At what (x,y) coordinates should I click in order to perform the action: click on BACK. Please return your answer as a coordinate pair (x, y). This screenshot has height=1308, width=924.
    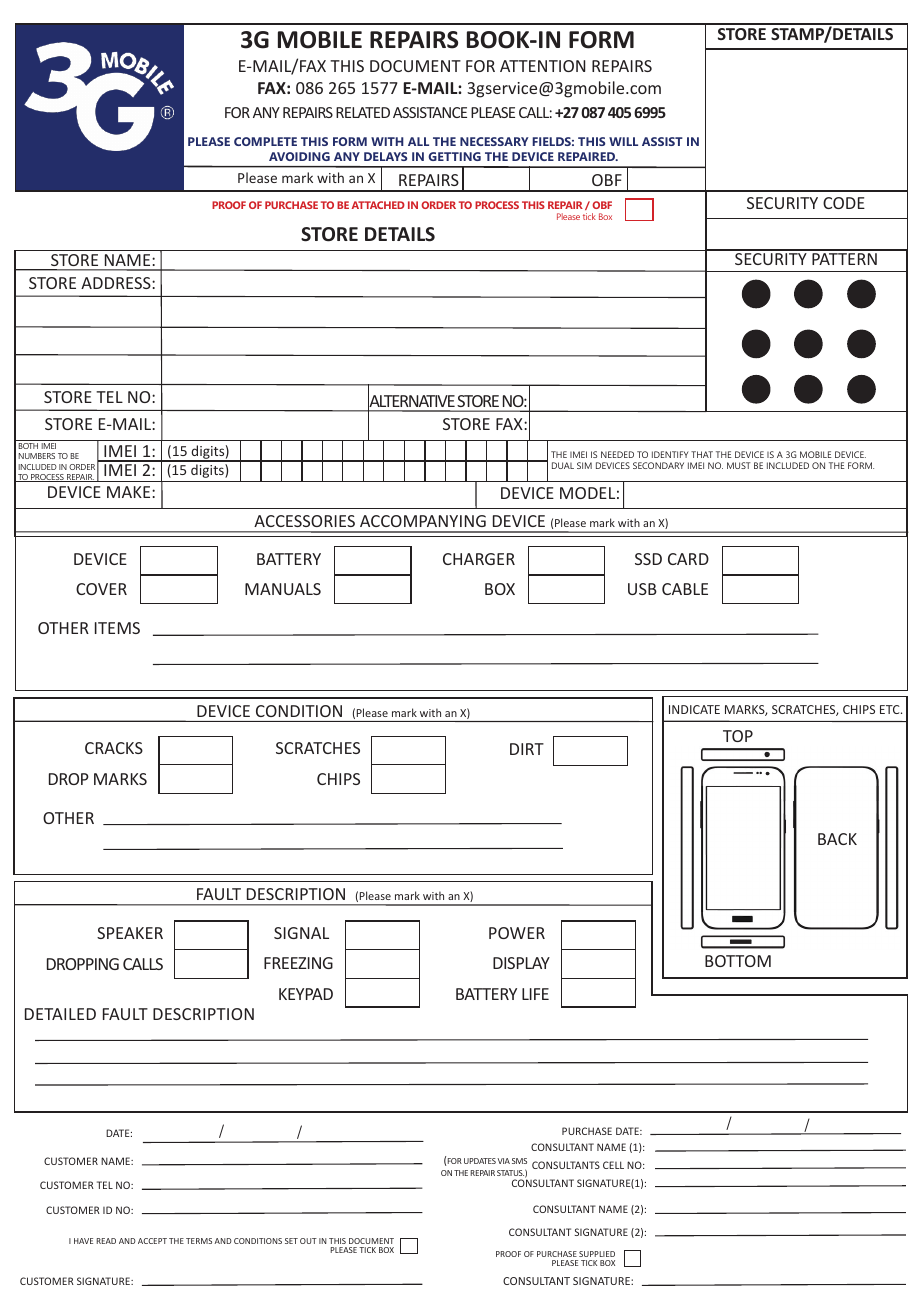
    Looking at the image, I should click on (837, 839).
